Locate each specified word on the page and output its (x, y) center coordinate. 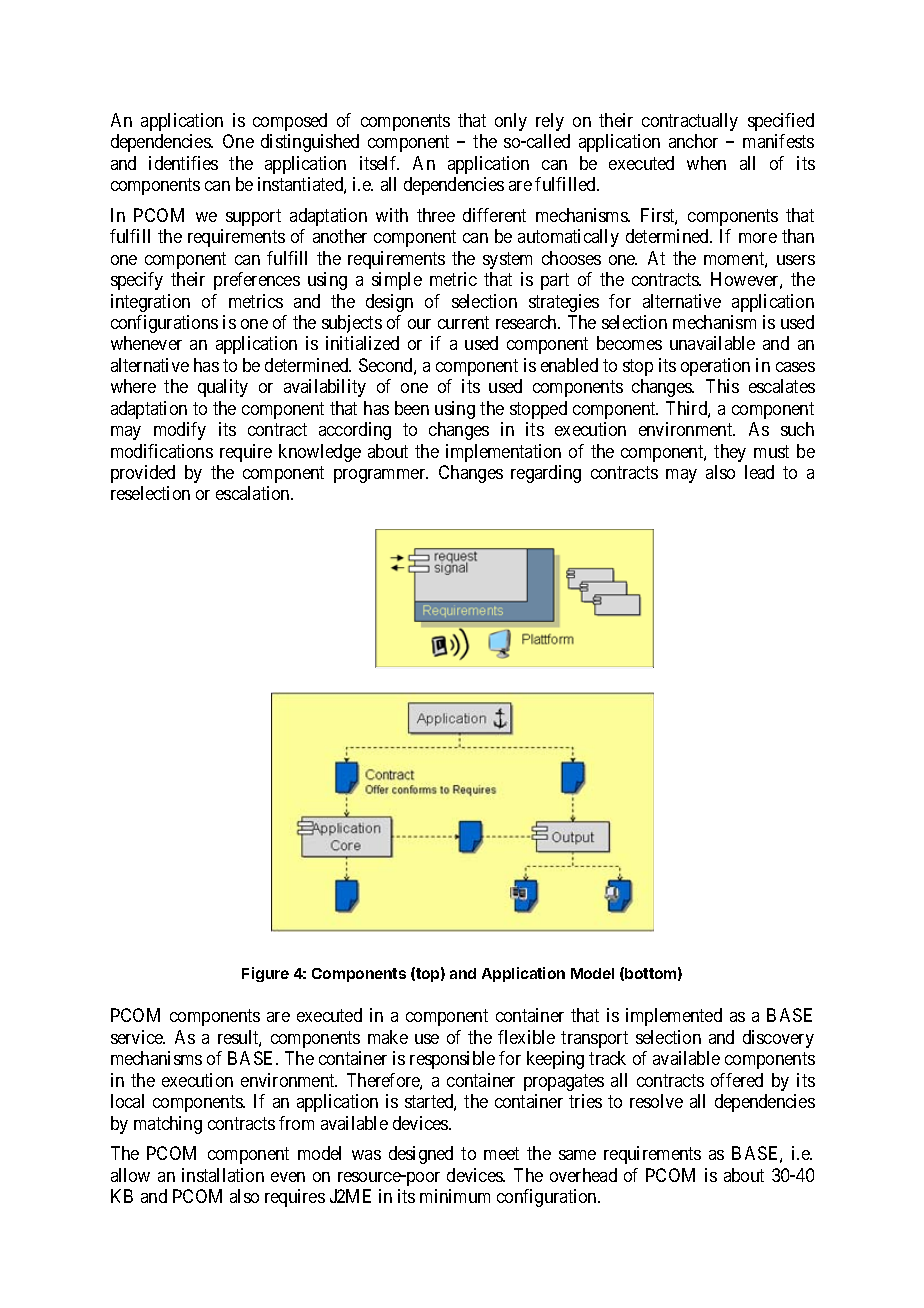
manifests (778, 141)
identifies (183, 163)
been (412, 408)
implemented (674, 1017)
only (511, 122)
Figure (265, 974)
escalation (254, 493)
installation (223, 1175)
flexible (526, 1037)
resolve (656, 1101)
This (722, 386)
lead (759, 472)
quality (223, 388)
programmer (381, 476)
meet (501, 1154)
